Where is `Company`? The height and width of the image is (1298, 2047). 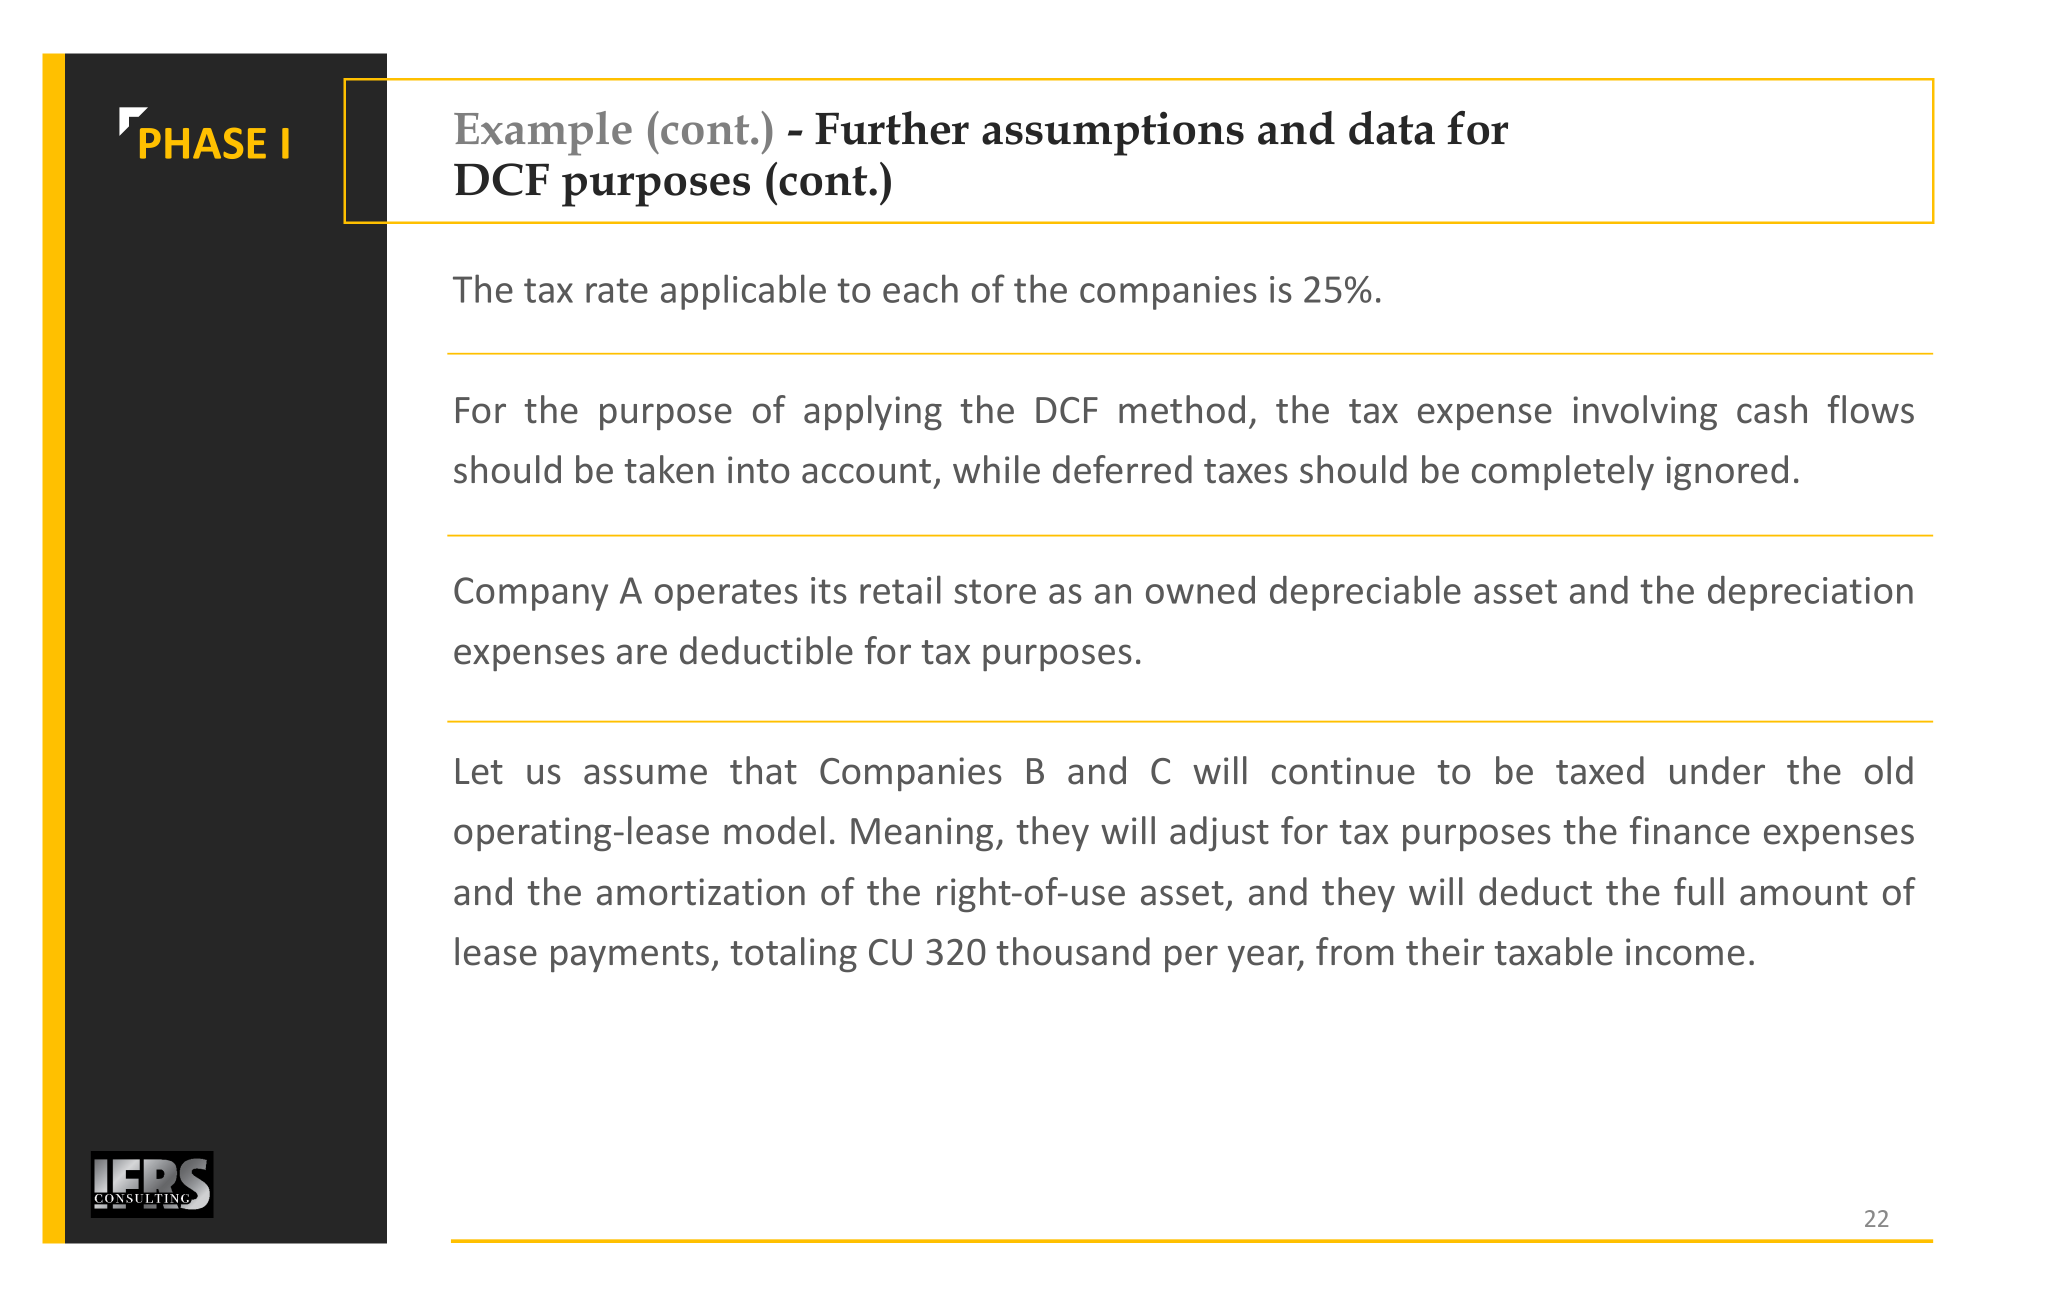
Company is located at coordinates (531, 594).
